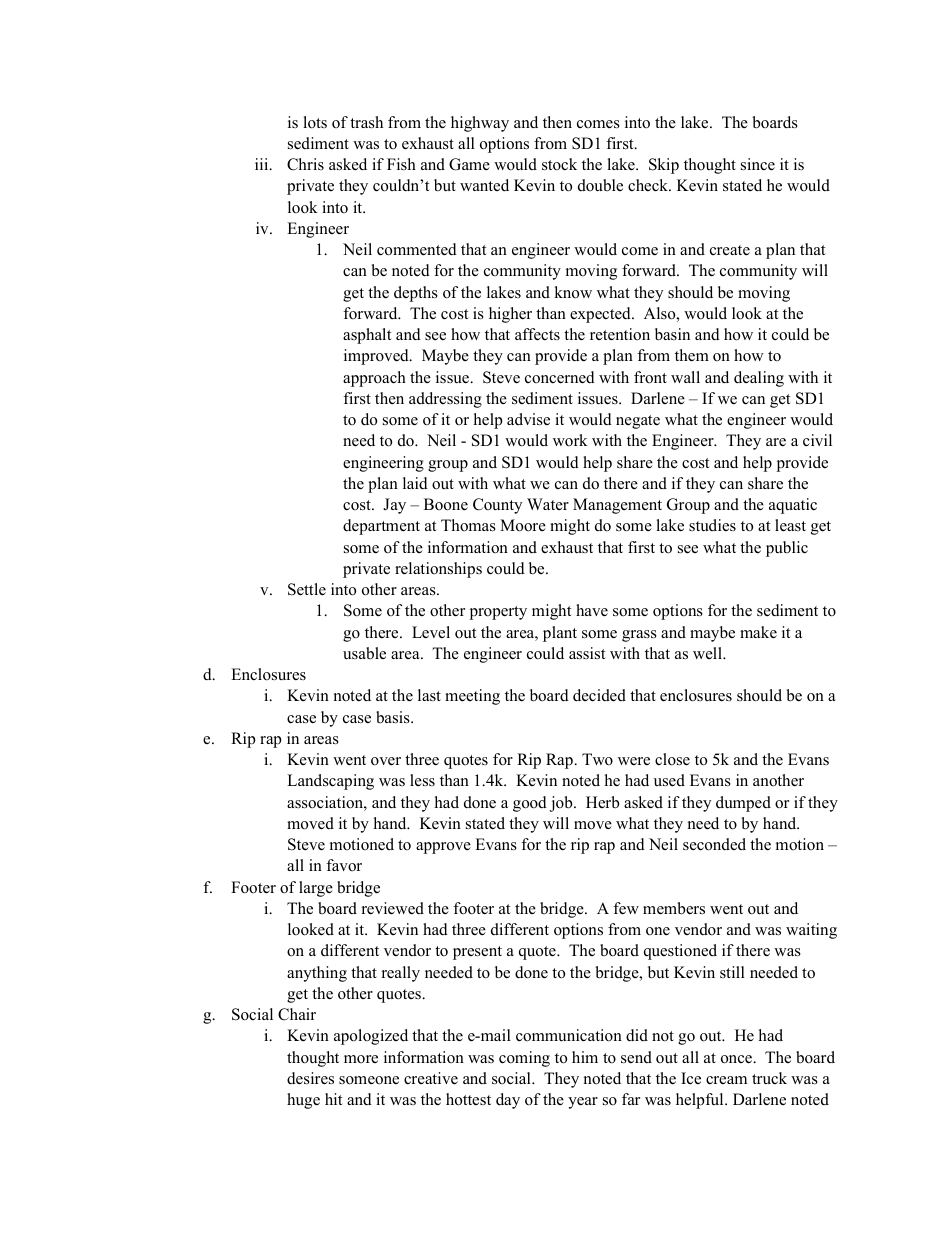  Describe the element at coordinates (330, 782) in the page. I see `Landscaping` at that location.
